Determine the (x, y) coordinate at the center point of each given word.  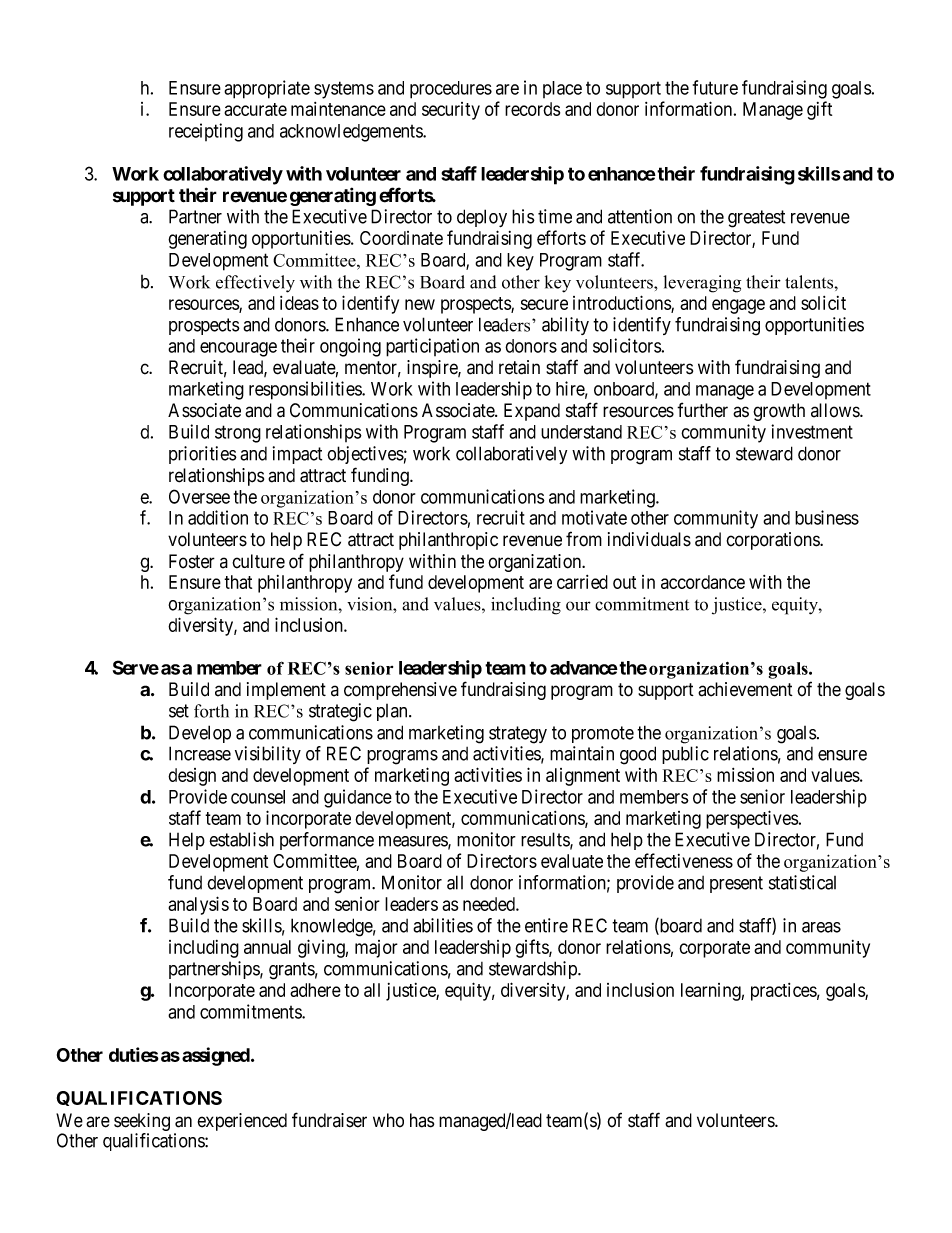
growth (779, 412)
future (715, 87)
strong (238, 434)
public (685, 755)
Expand (532, 412)
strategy (518, 735)
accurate (255, 109)
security (451, 111)
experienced (242, 1122)
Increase (200, 753)
